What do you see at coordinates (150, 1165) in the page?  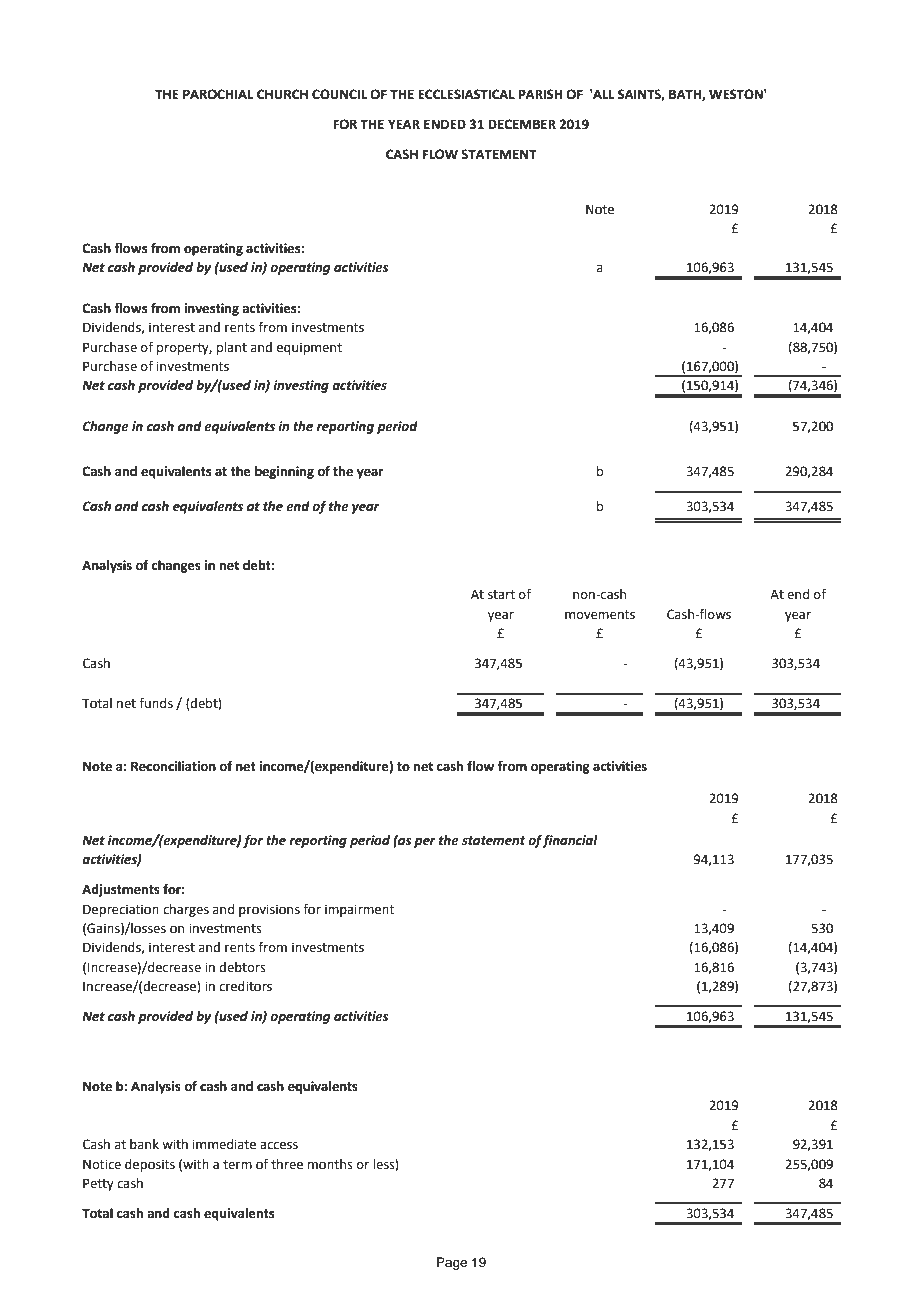 I see `deposits` at bounding box center [150, 1165].
